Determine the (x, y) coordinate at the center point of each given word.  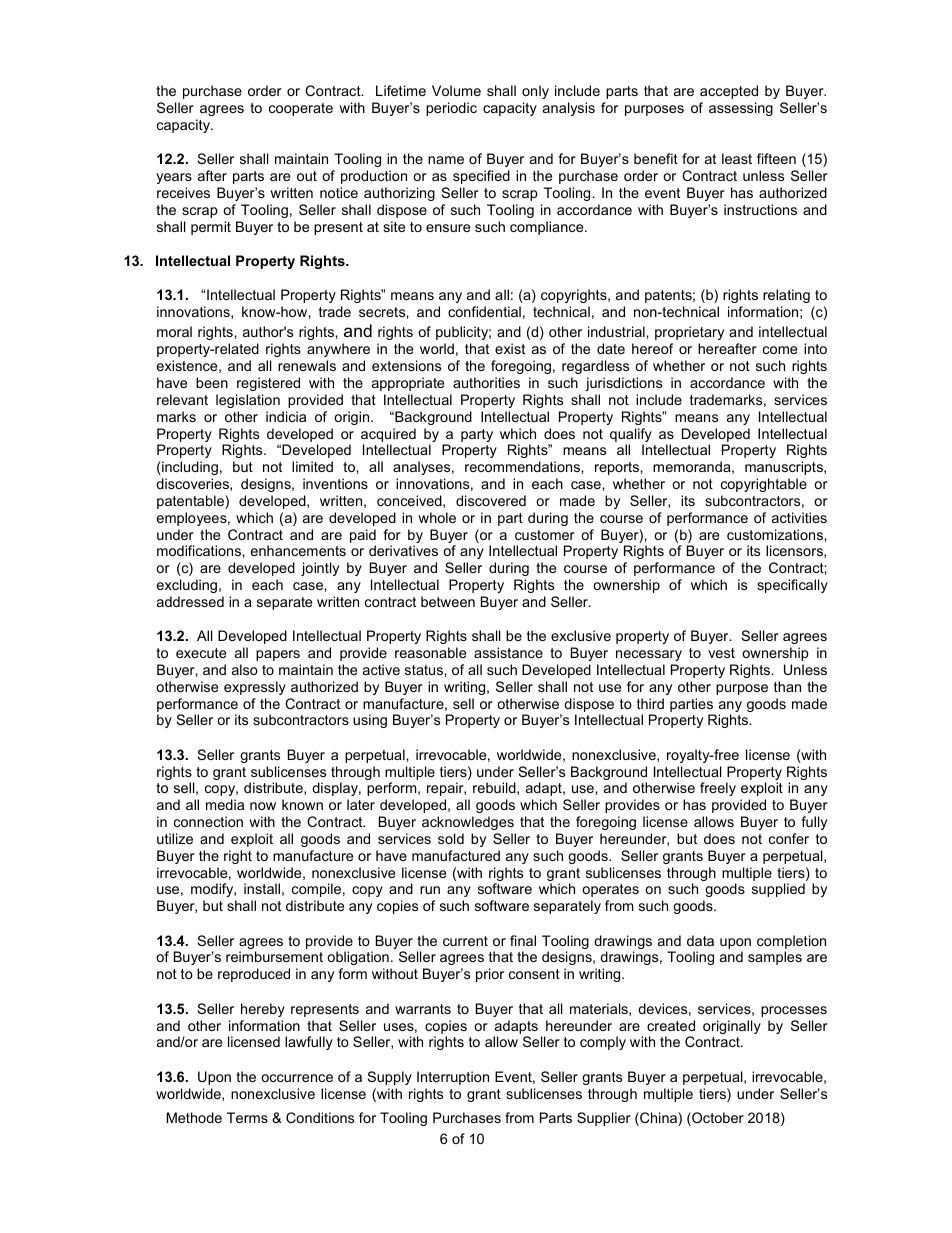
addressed (190, 601)
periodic (451, 109)
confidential (484, 311)
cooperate (301, 109)
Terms (247, 1117)
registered (268, 384)
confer (789, 838)
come (780, 350)
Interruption (453, 1078)
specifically (792, 586)
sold (451, 838)
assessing (741, 109)
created (671, 1025)
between (448, 601)
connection (208, 821)
